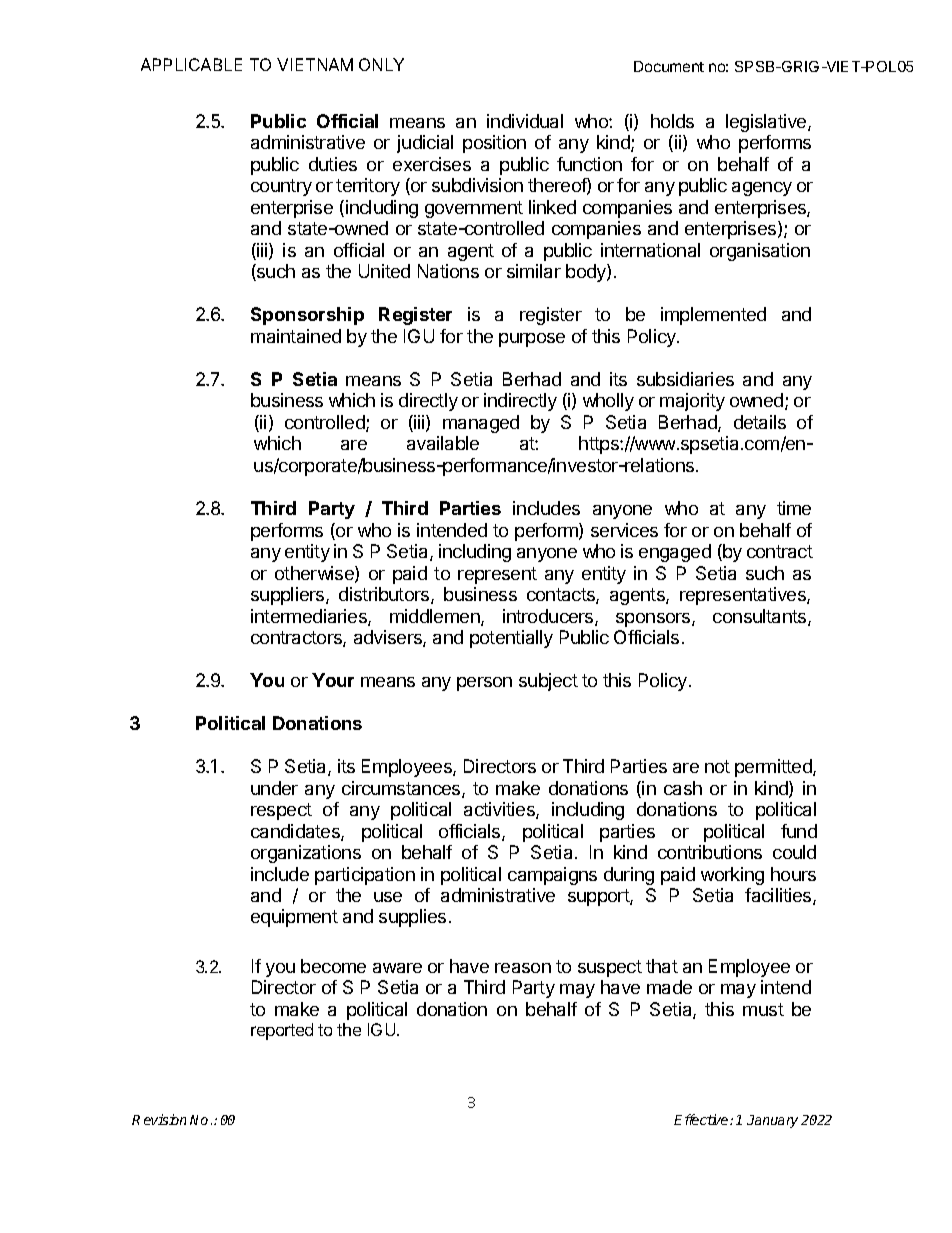 This screenshot has height=1233, width=952. Describe the element at coordinates (767, 123) in the screenshot. I see `legislative` at that location.
